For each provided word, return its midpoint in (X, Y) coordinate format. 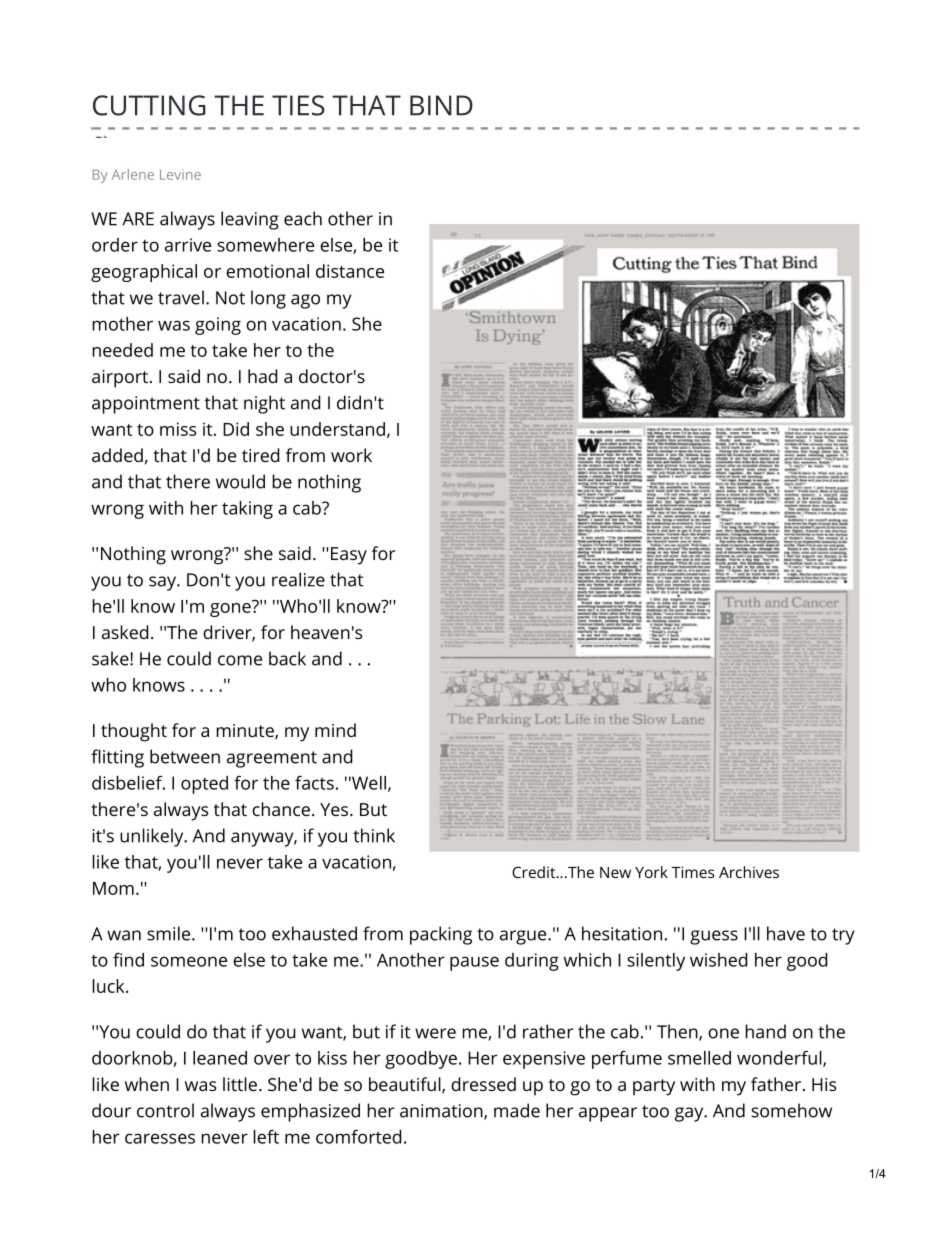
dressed (483, 1084)
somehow (791, 1110)
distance (350, 271)
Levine (180, 174)
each (303, 218)
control (165, 1110)
